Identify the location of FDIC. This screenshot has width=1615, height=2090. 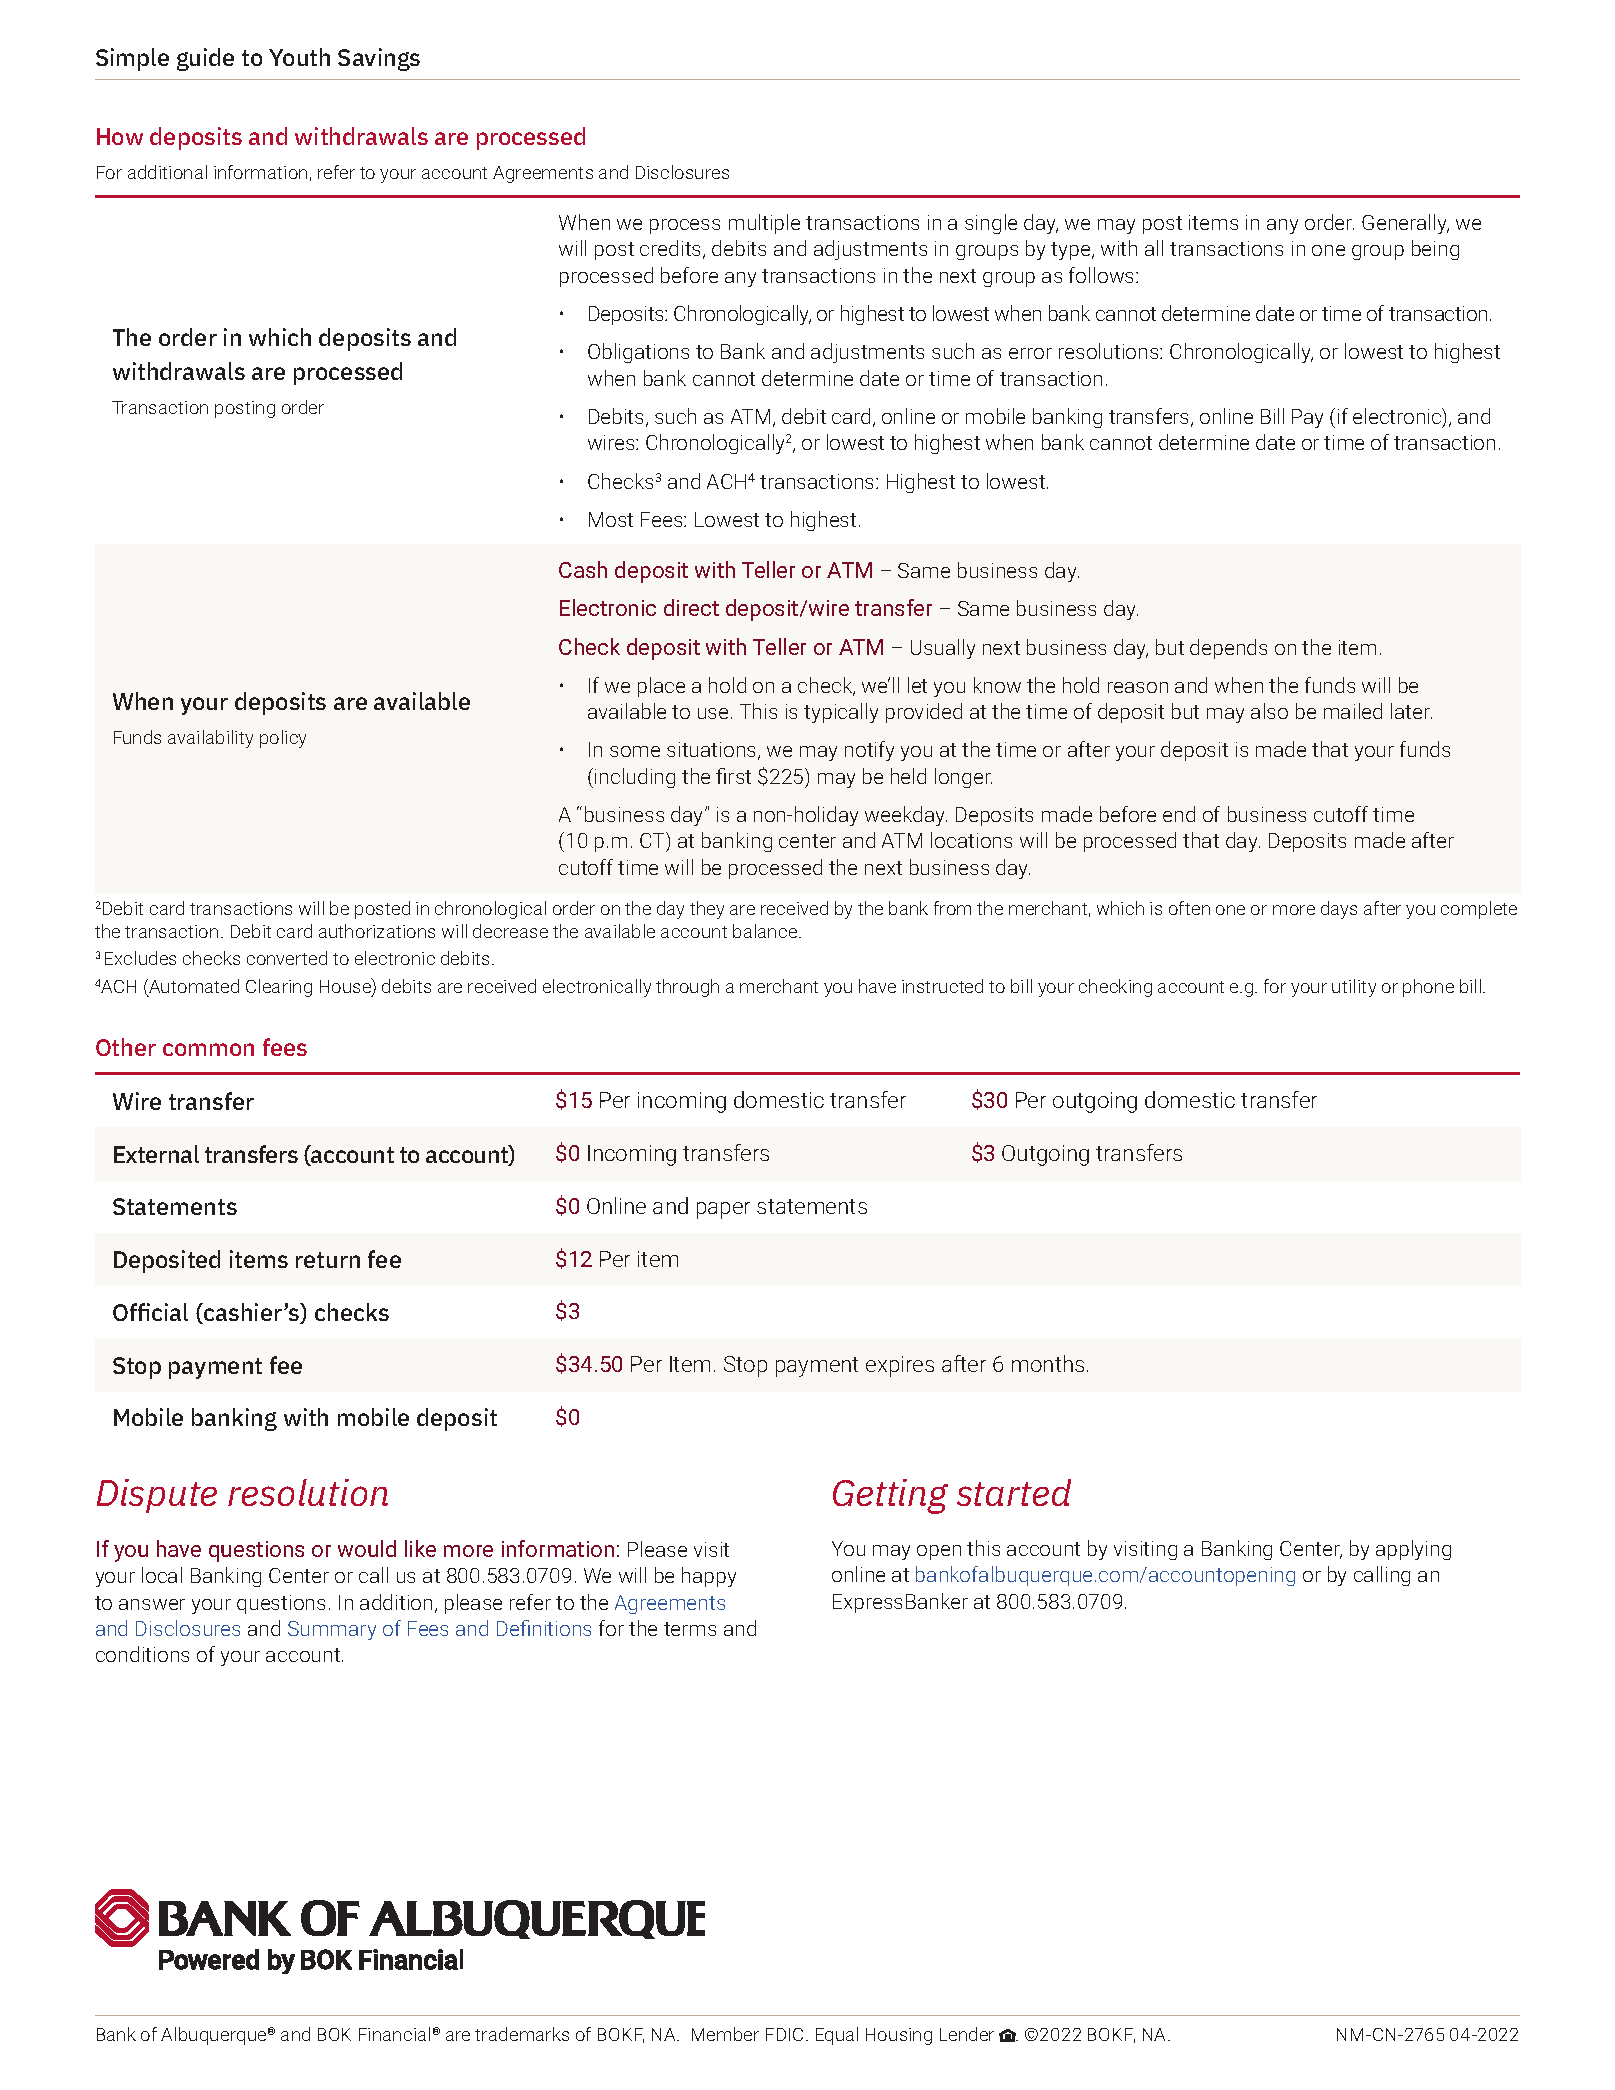
(784, 2034).
